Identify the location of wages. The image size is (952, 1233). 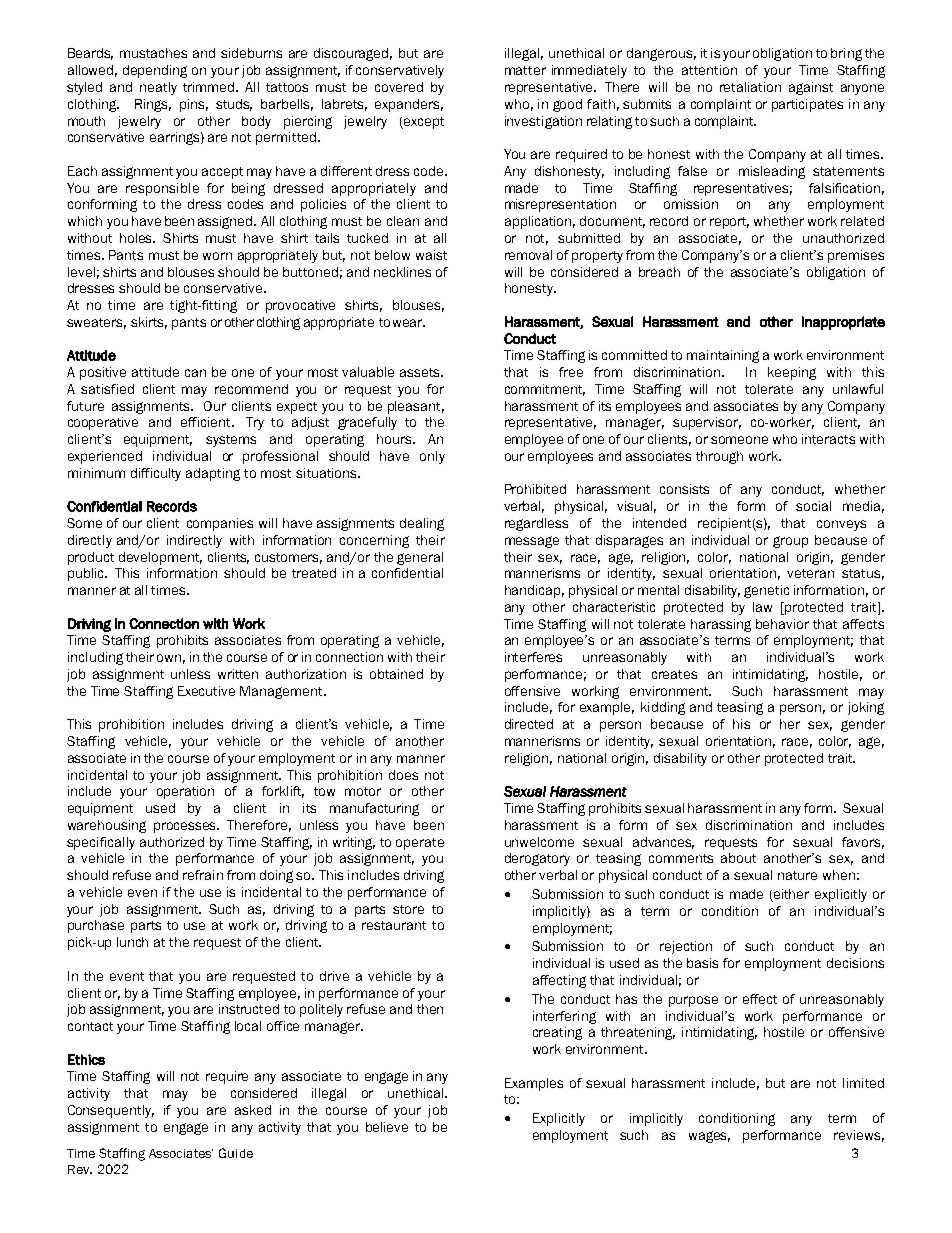
(709, 1137).
